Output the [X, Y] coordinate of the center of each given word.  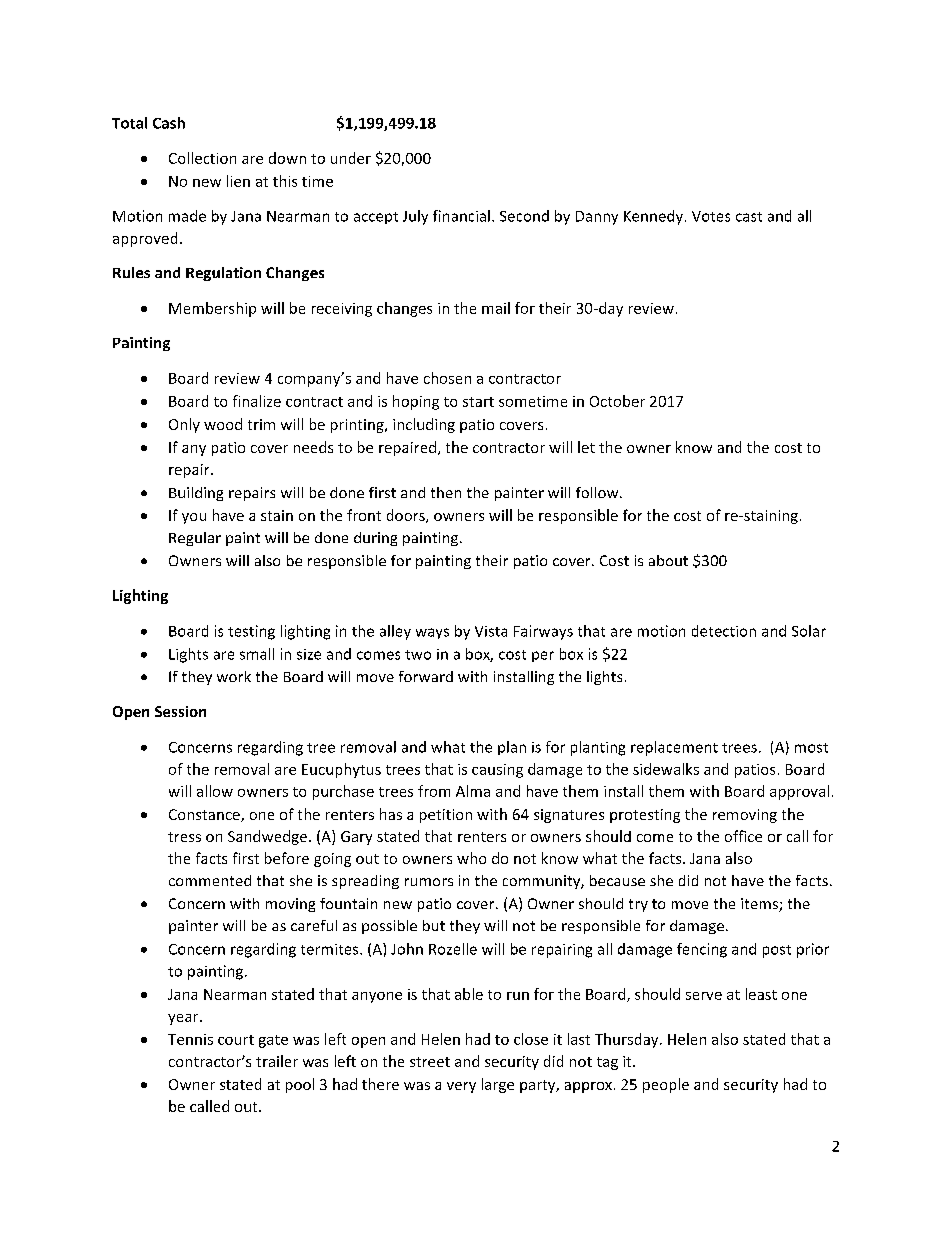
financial [461, 216]
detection [724, 631]
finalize [257, 401]
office [743, 836]
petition [446, 816]
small [257, 654]
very [461, 1087]
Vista [491, 631]
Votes [711, 216]
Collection [202, 158]
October [617, 401]
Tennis [190, 1039]
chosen [447, 378]
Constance [205, 815]
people [666, 1085]
